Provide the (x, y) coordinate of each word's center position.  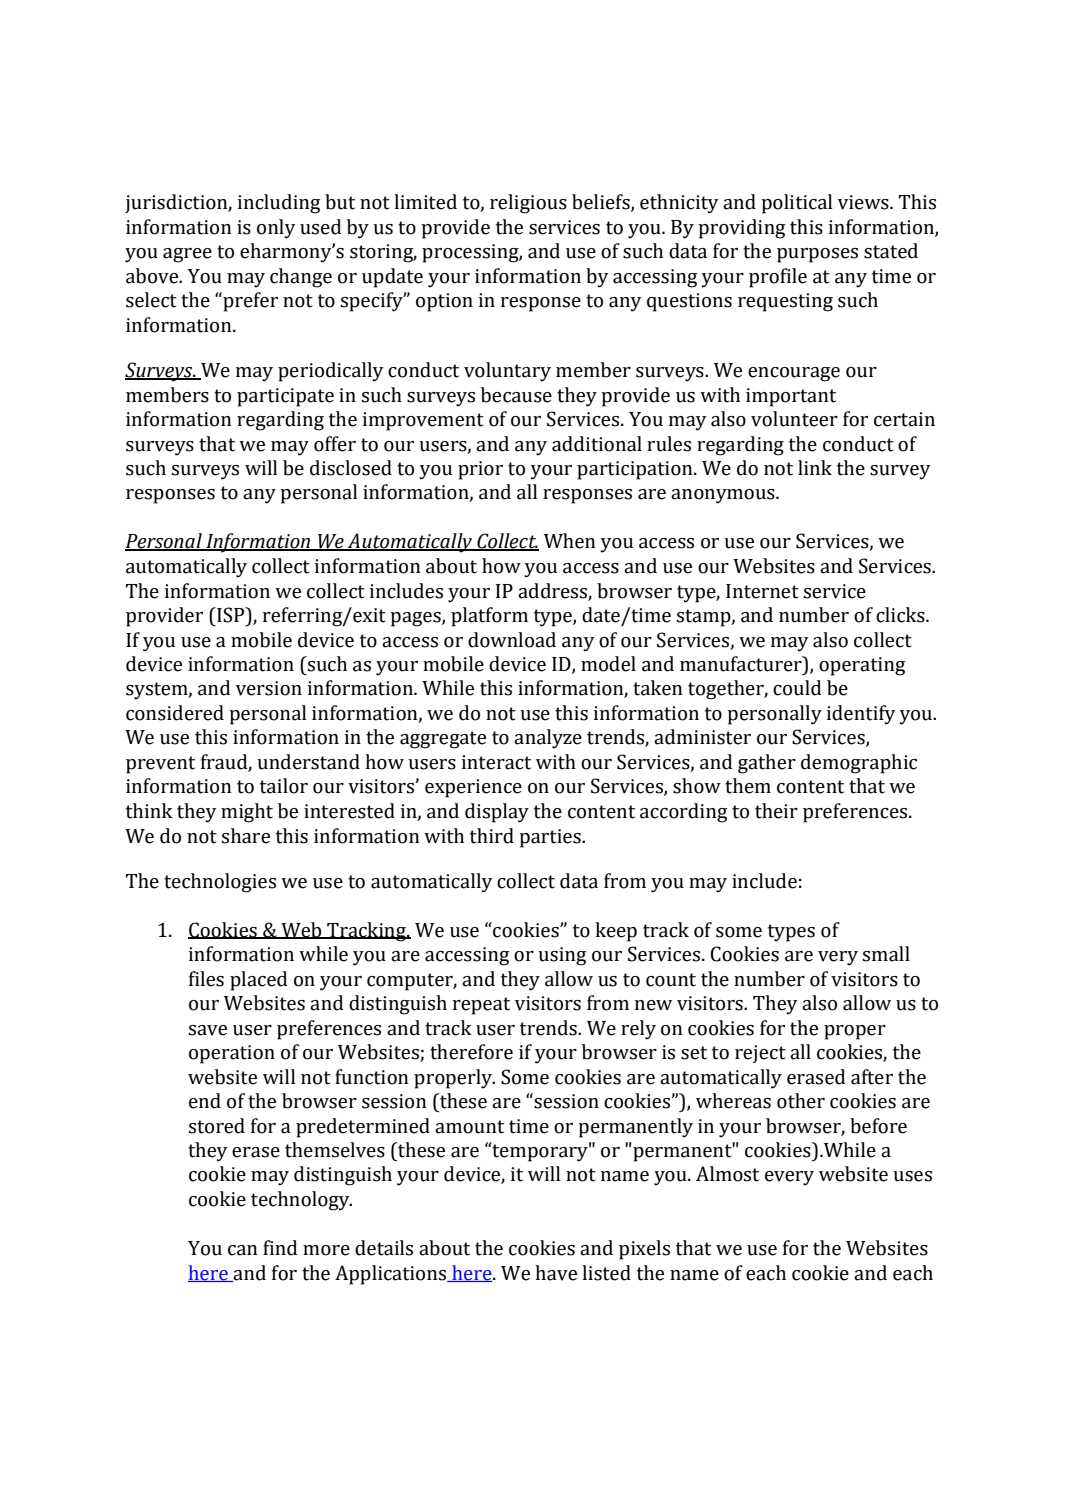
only (276, 229)
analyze (548, 739)
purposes (817, 255)
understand (308, 762)
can (243, 1250)
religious (528, 204)
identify (861, 715)
